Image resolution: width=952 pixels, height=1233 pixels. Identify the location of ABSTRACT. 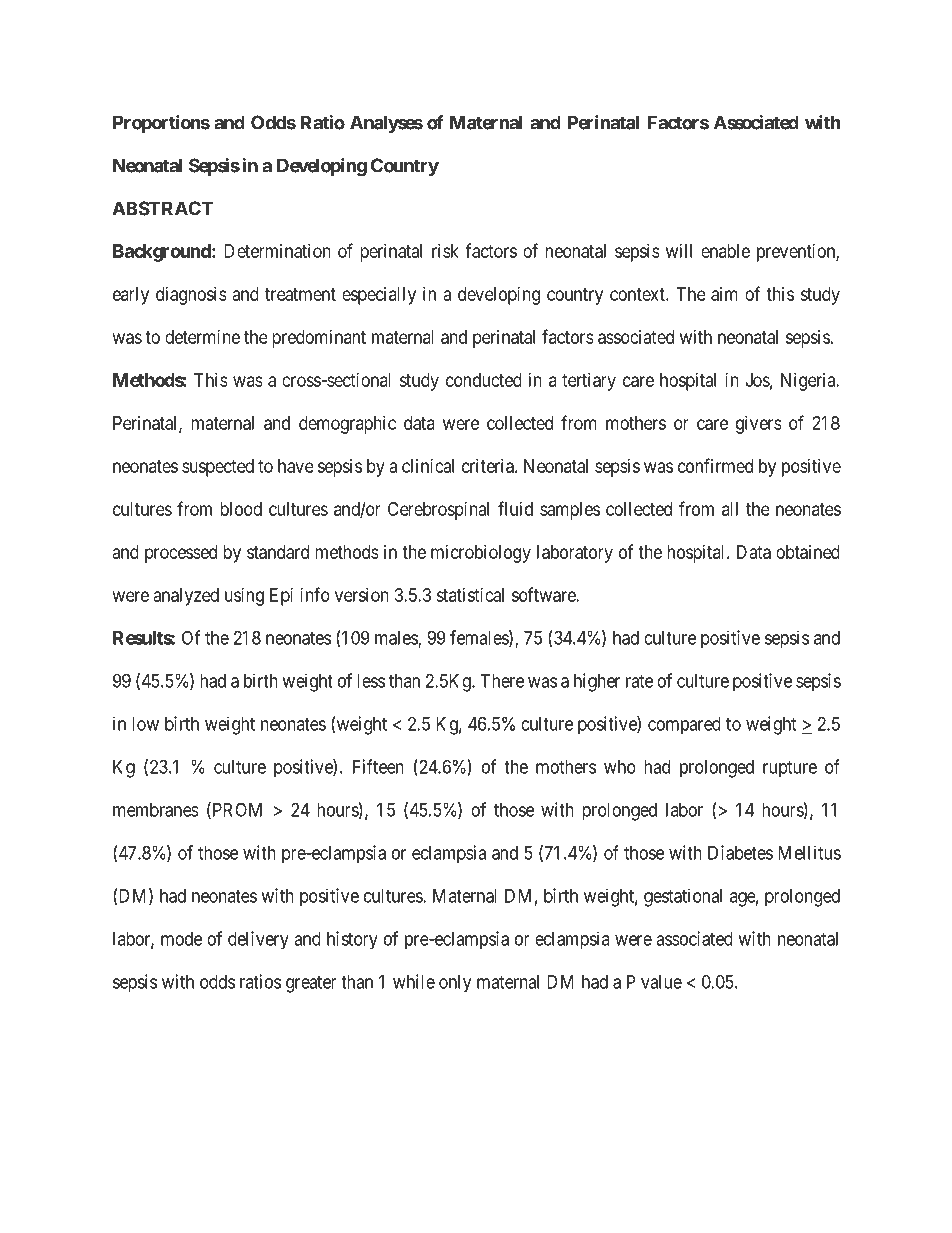
(162, 208).
